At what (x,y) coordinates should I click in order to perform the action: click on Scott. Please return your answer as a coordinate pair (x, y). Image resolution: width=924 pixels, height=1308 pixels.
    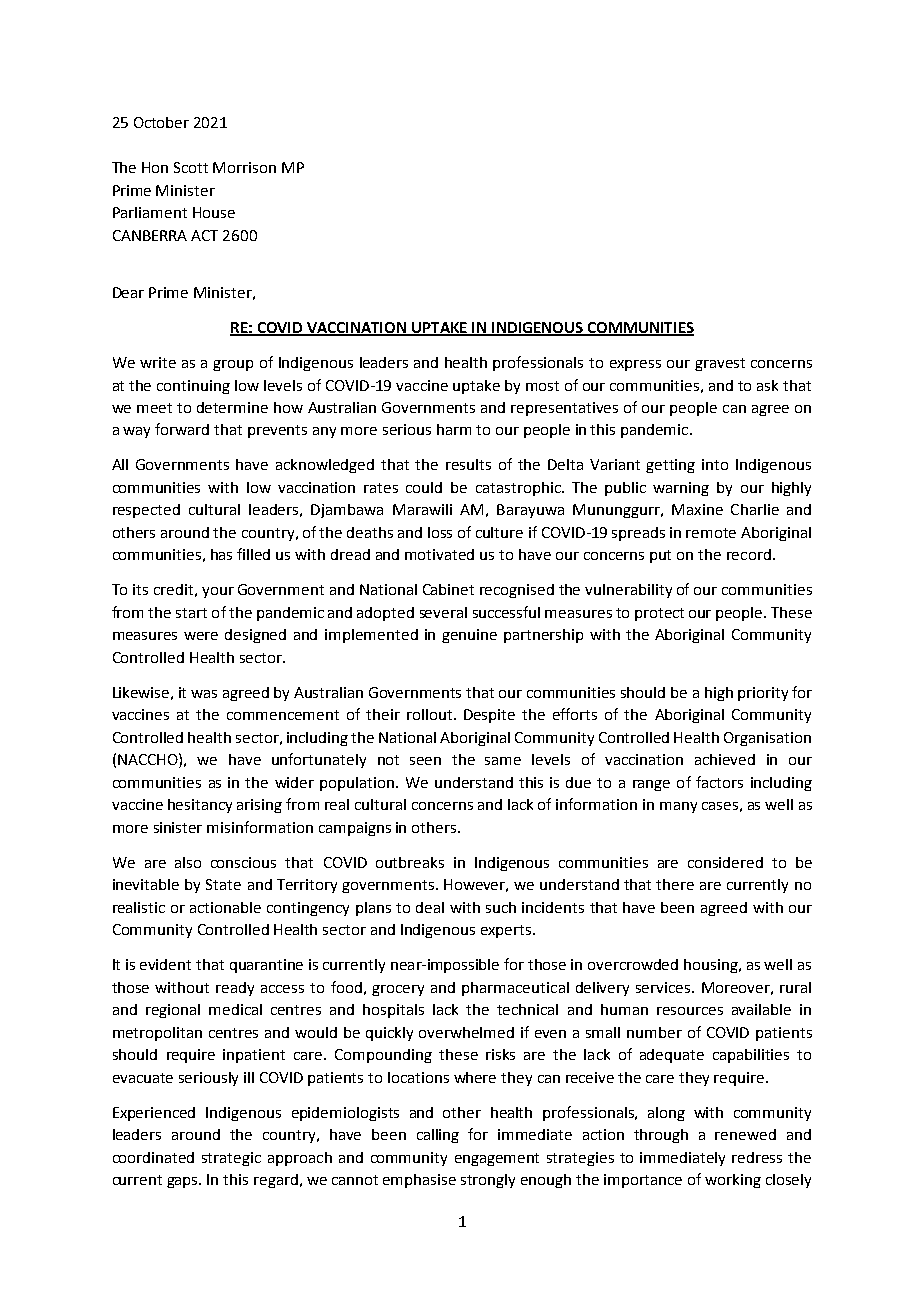
    Looking at the image, I should click on (191, 167).
